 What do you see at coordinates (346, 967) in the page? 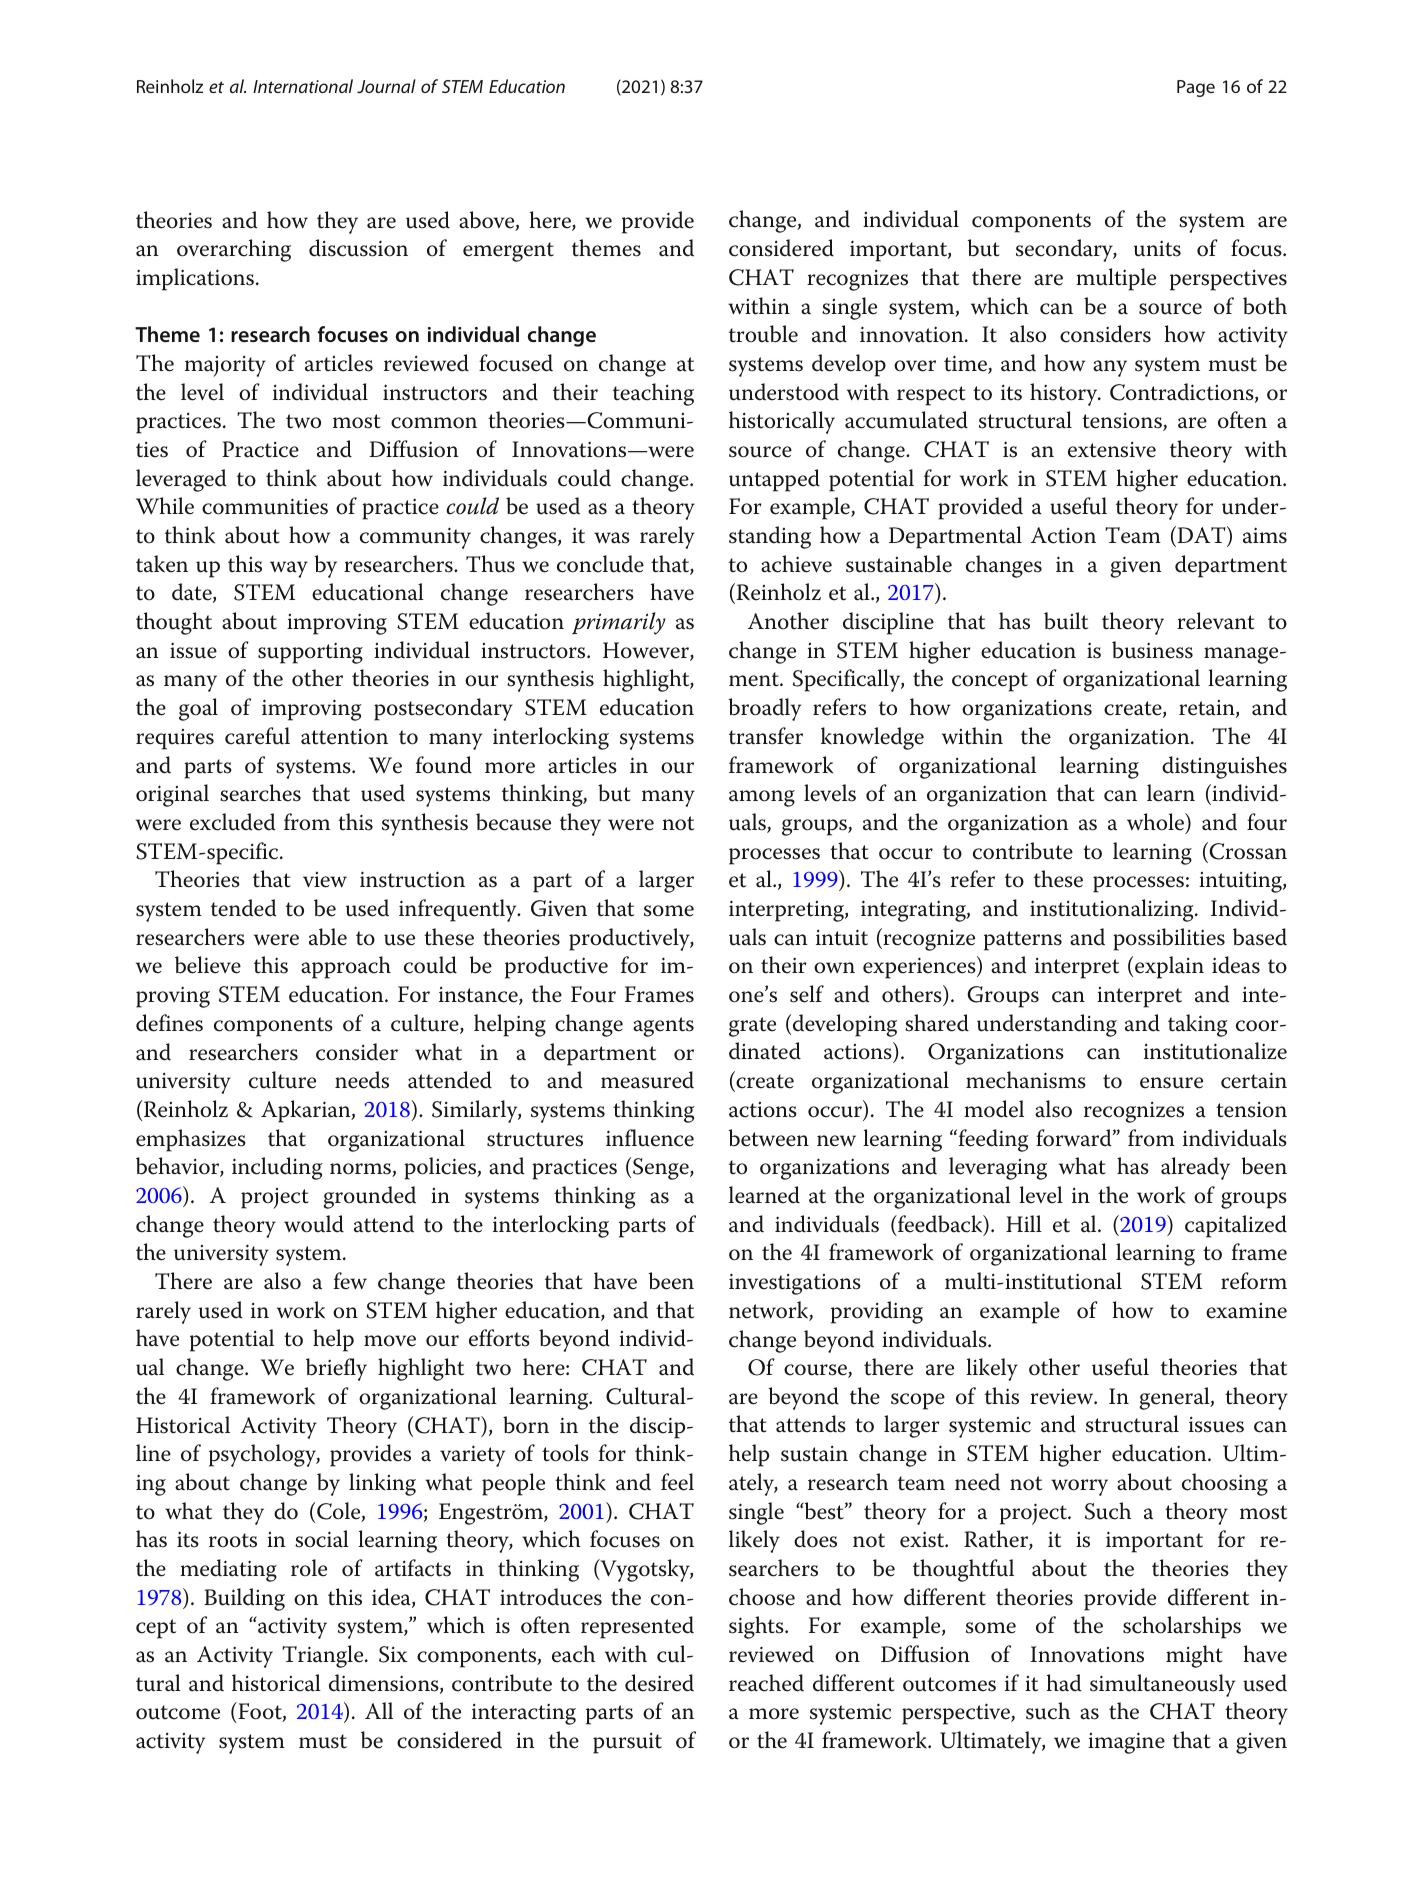
I see `approach` at bounding box center [346, 967].
